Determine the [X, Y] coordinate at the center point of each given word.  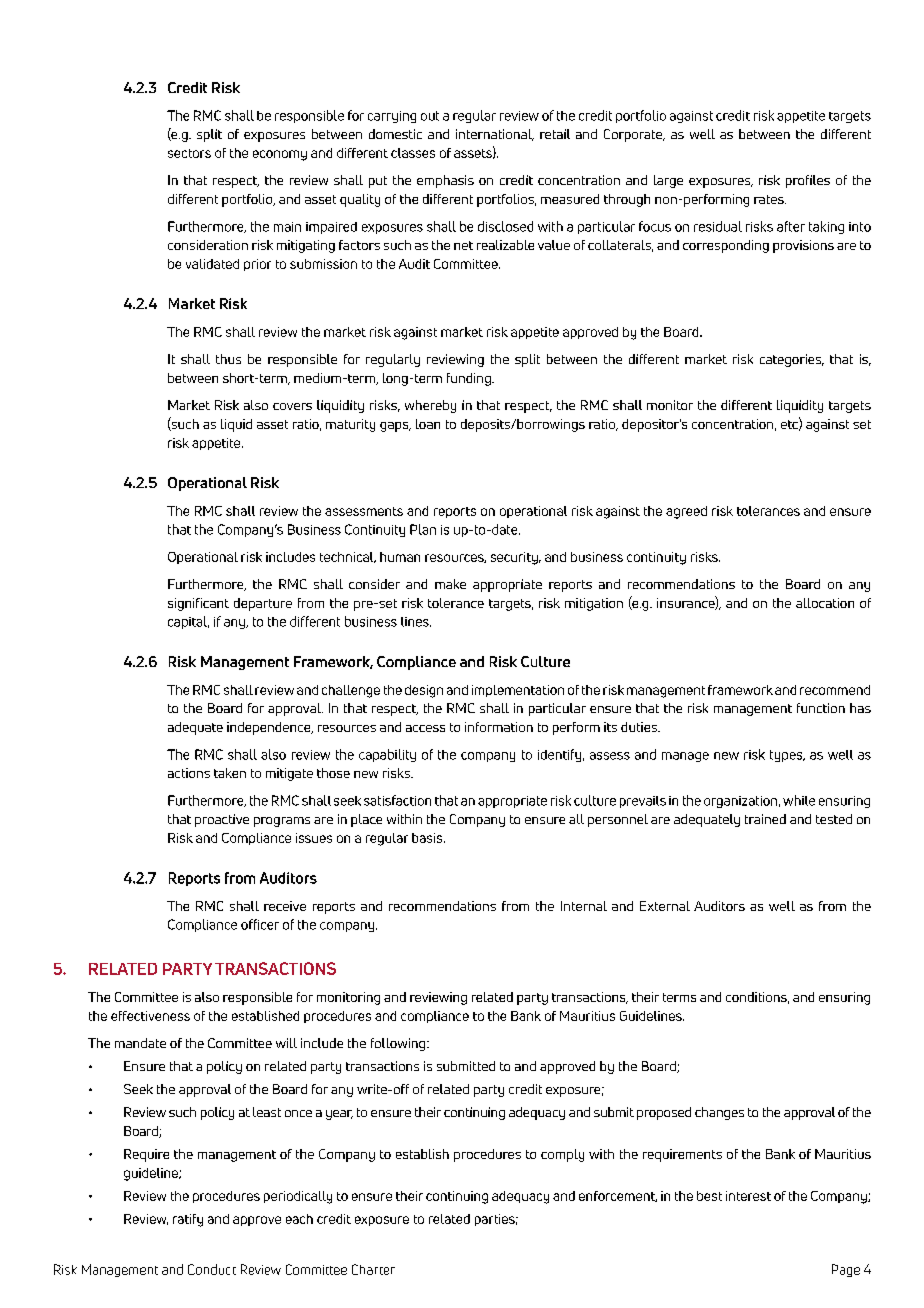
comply [562, 1155]
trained [765, 819]
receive [285, 906]
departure [263, 604]
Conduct [212, 1269]
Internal [584, 906]
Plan [423, 529]
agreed [686, 512]
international [495, 135]
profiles [808, 181]
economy [280, 155]
